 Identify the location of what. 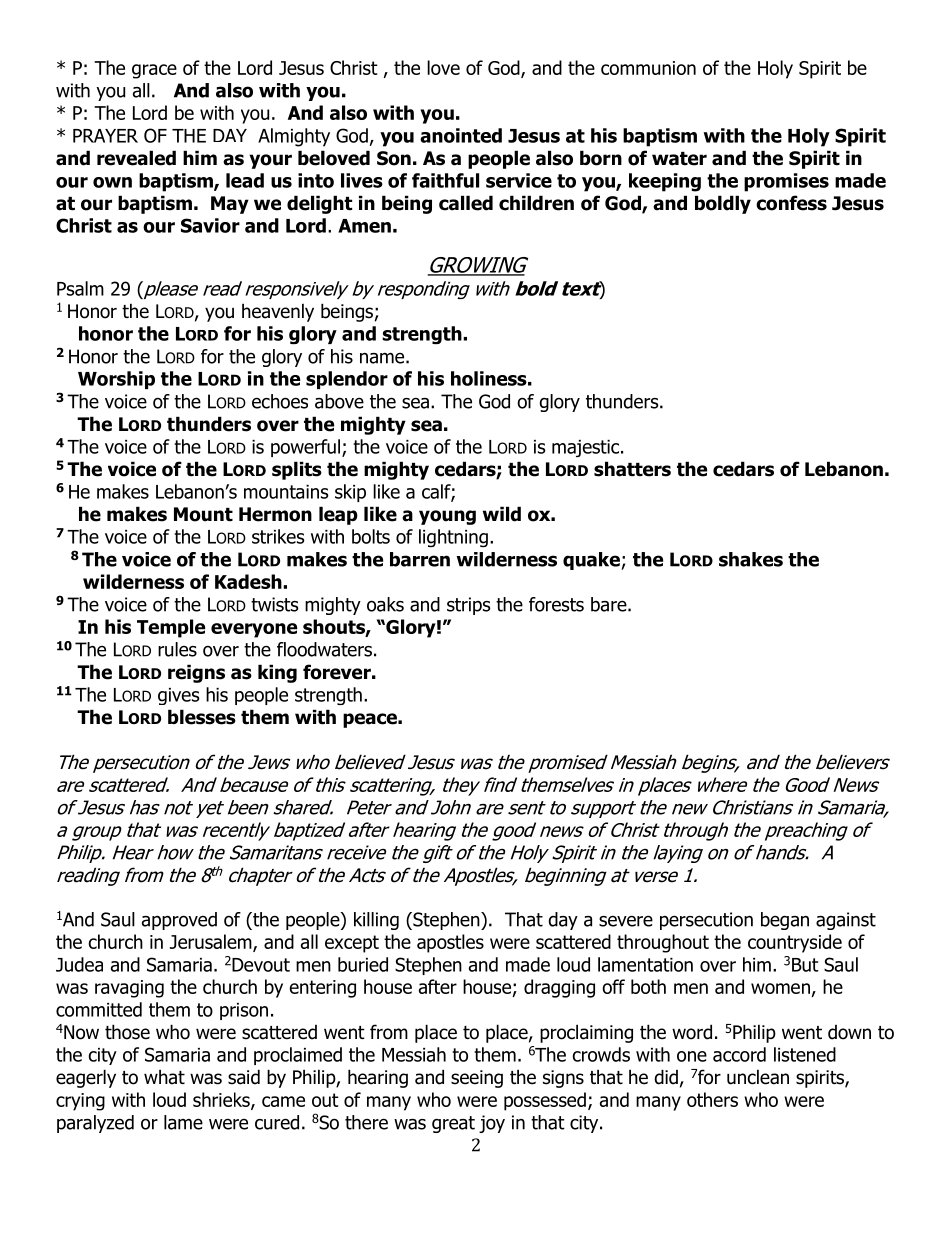
(164, 1077).
